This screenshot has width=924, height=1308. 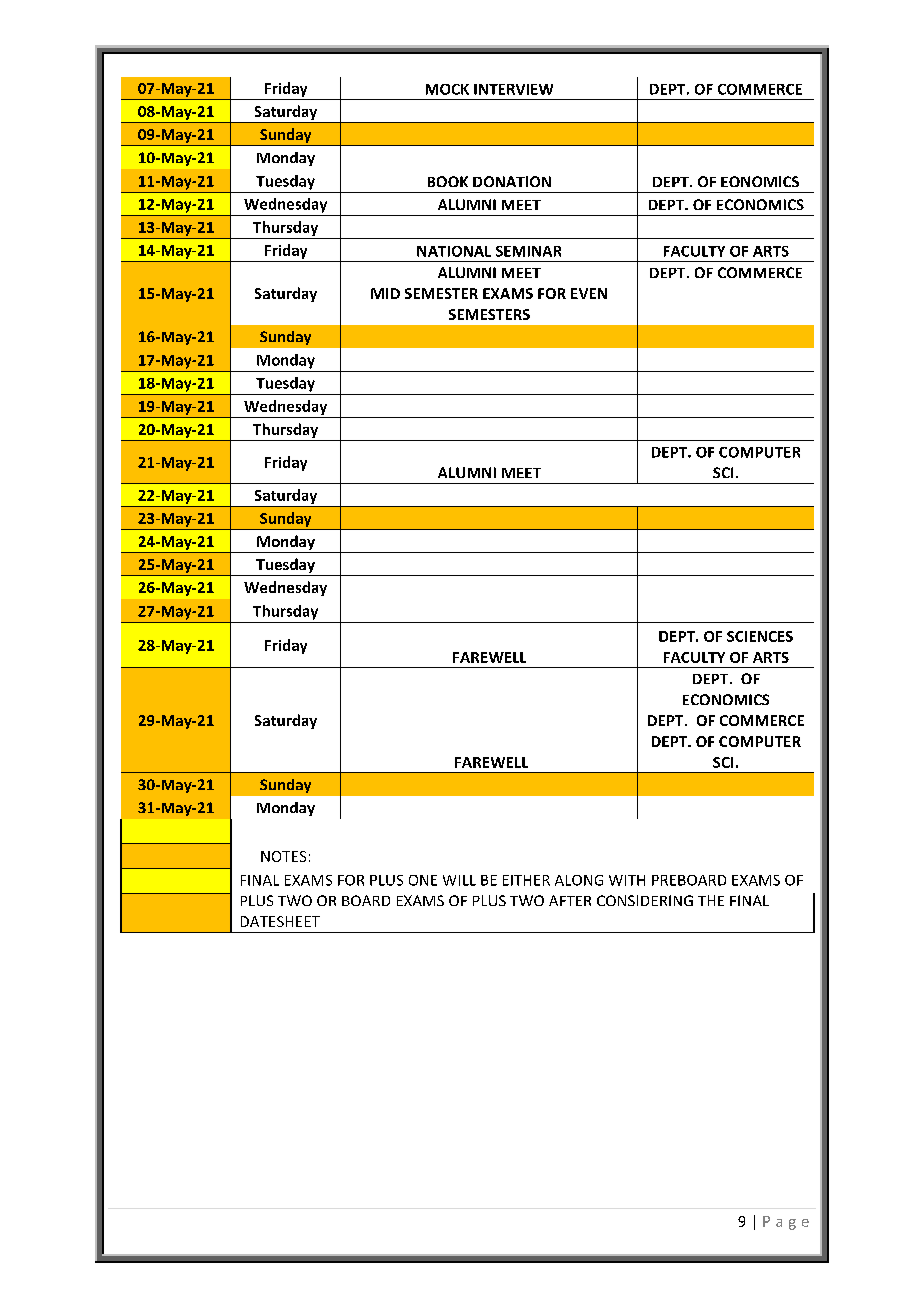 I want to click on MID, so click(x=385, y=293).
